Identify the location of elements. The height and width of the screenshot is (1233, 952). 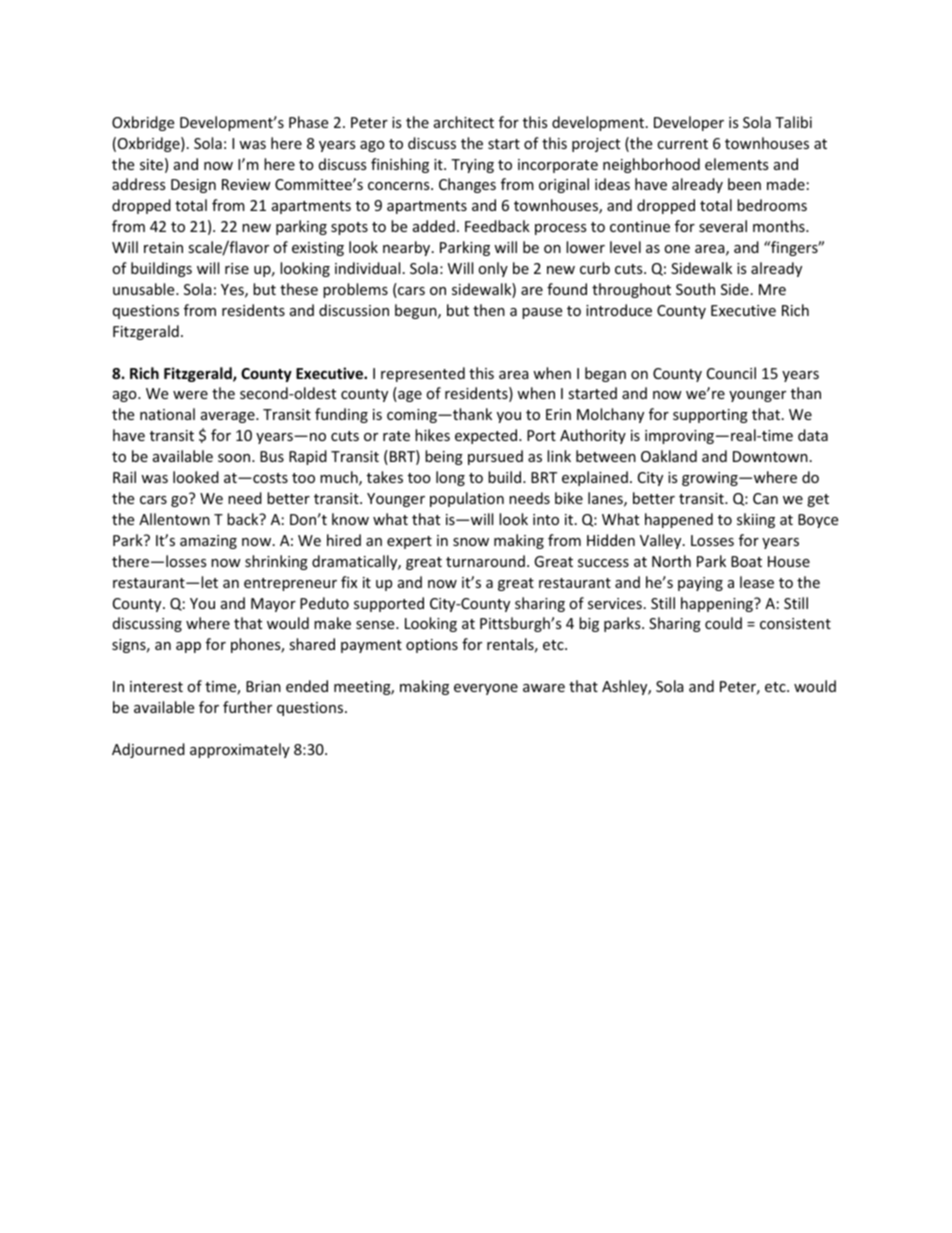
(736, 164).
